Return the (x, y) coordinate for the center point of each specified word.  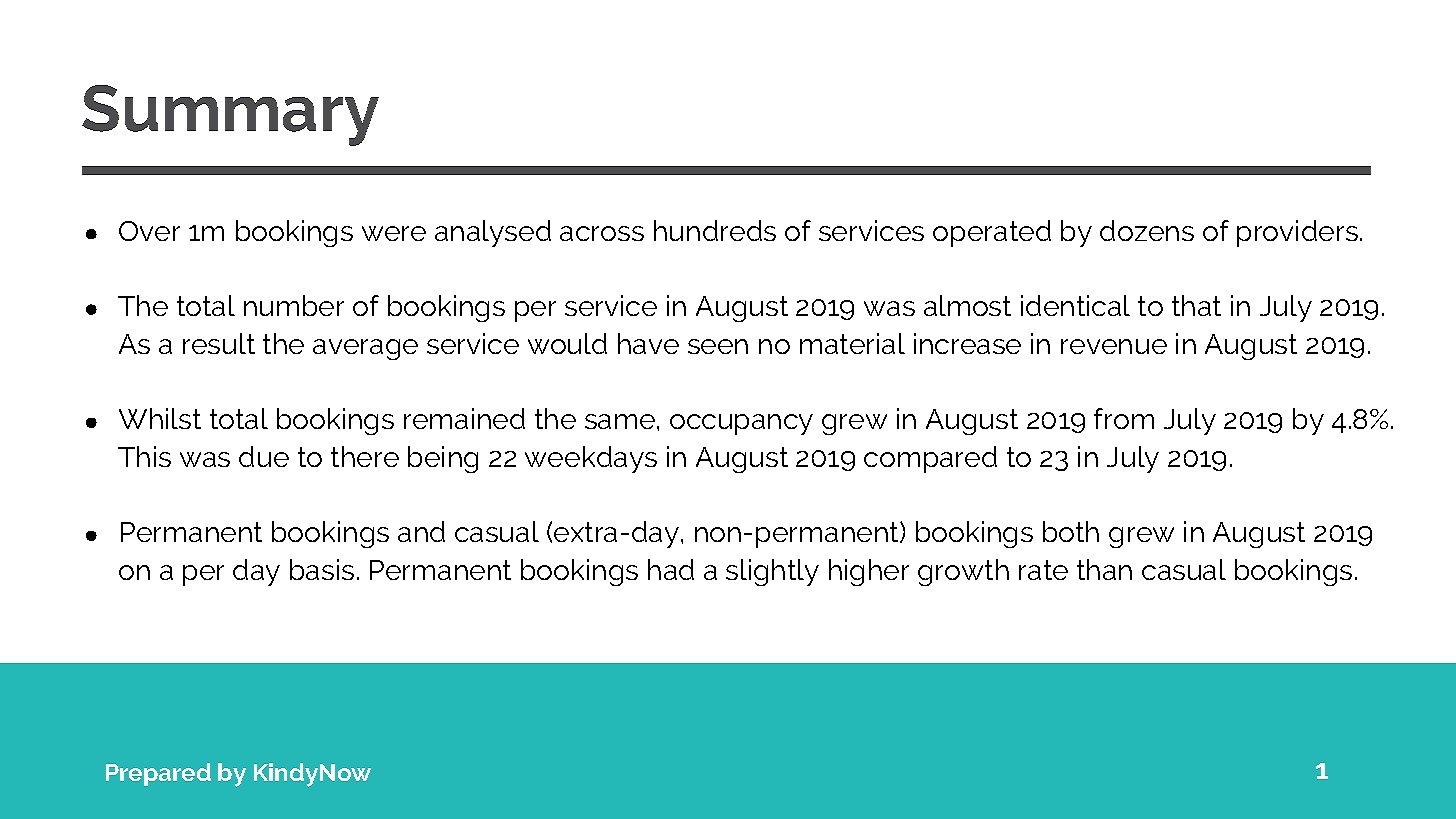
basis (322, 569)
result (219, 343)
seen (718, 346)
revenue (1114, 346)
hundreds (715, 230)
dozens (1147, 230)
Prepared (158, 774)
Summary (230, 115)
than (1104, 569)
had (671, 569)
